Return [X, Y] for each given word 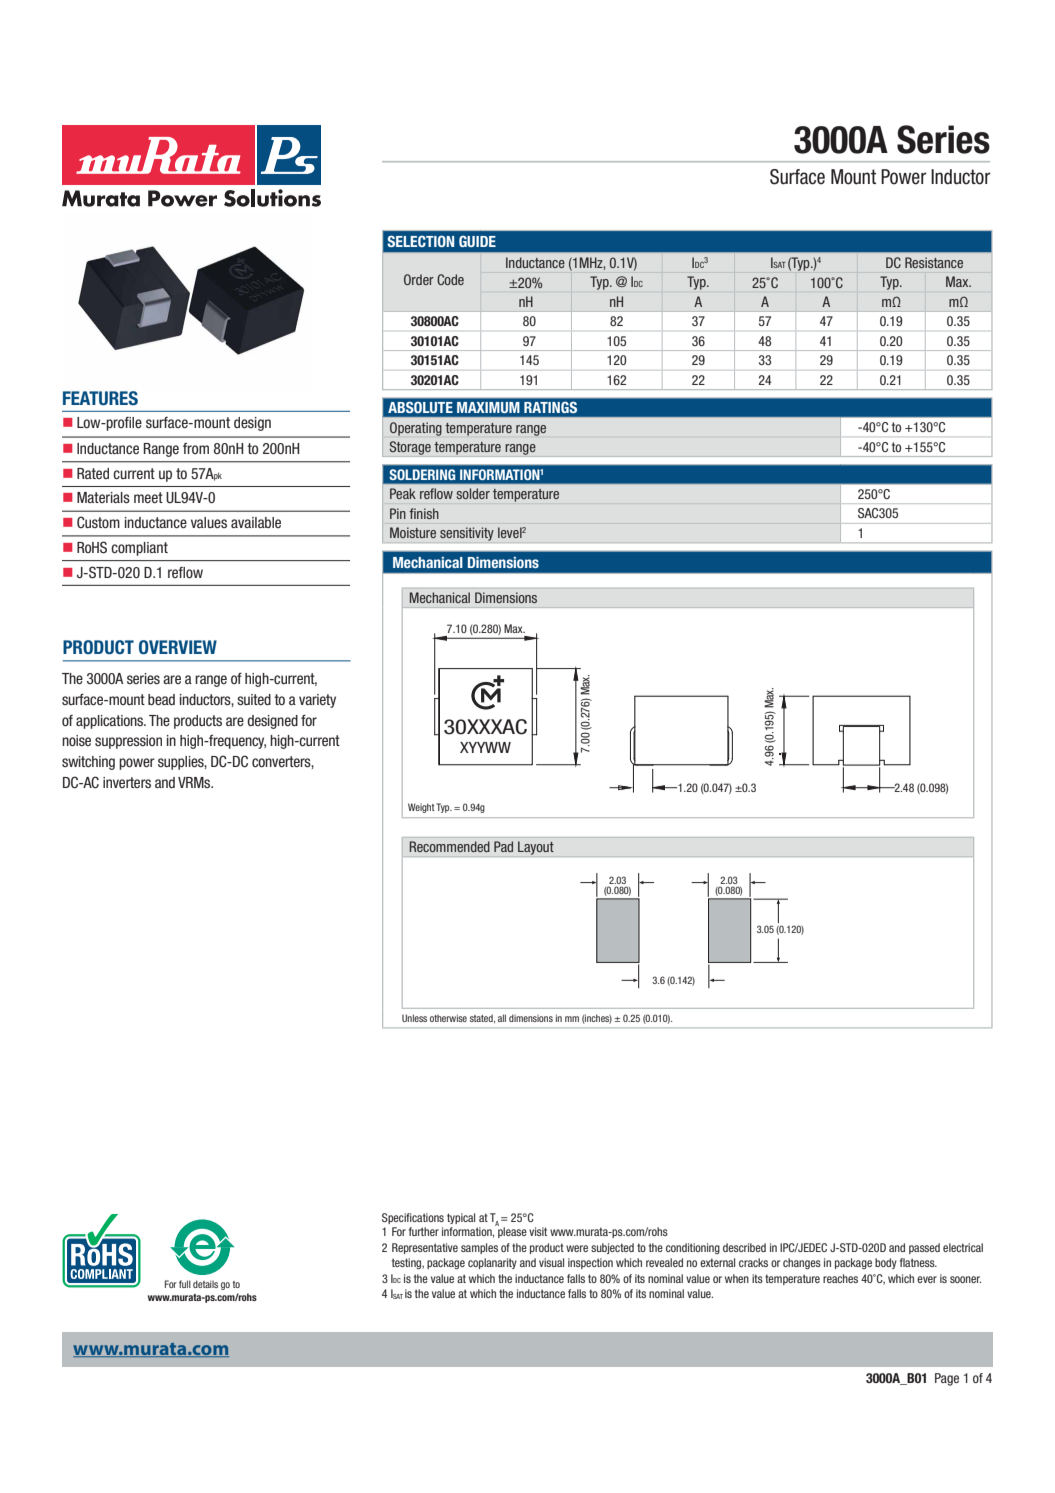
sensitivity [467, 534]
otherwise [448, 1018]
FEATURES [100, 398]
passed [924, 1248]
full [185, 1284]
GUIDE [477, 241]
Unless [414, 1018]
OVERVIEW [178, 647]
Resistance [934, 262]
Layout [536, 848]
